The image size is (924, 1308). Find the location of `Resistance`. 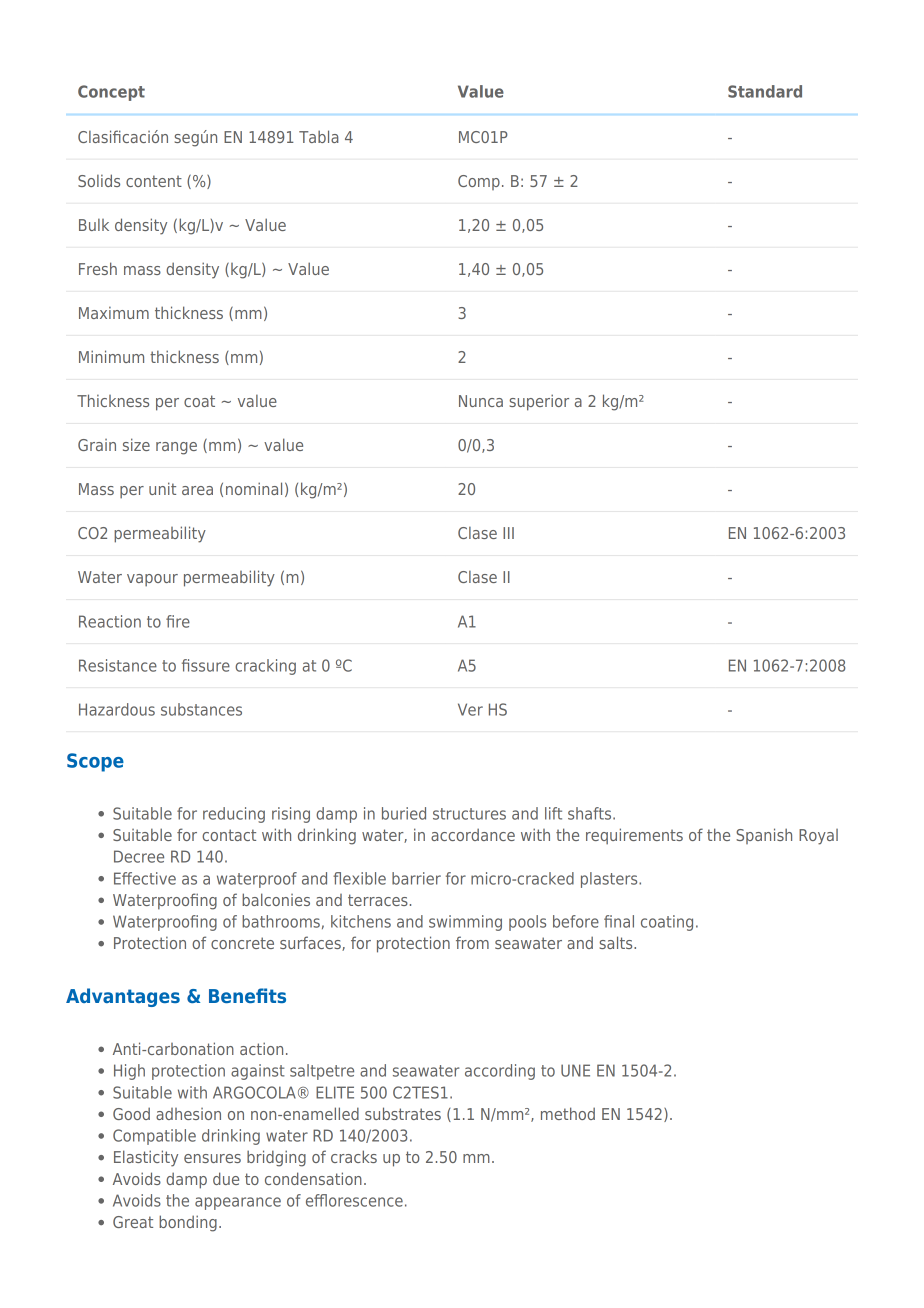

Resistance is located at coordinates (118, 665).
